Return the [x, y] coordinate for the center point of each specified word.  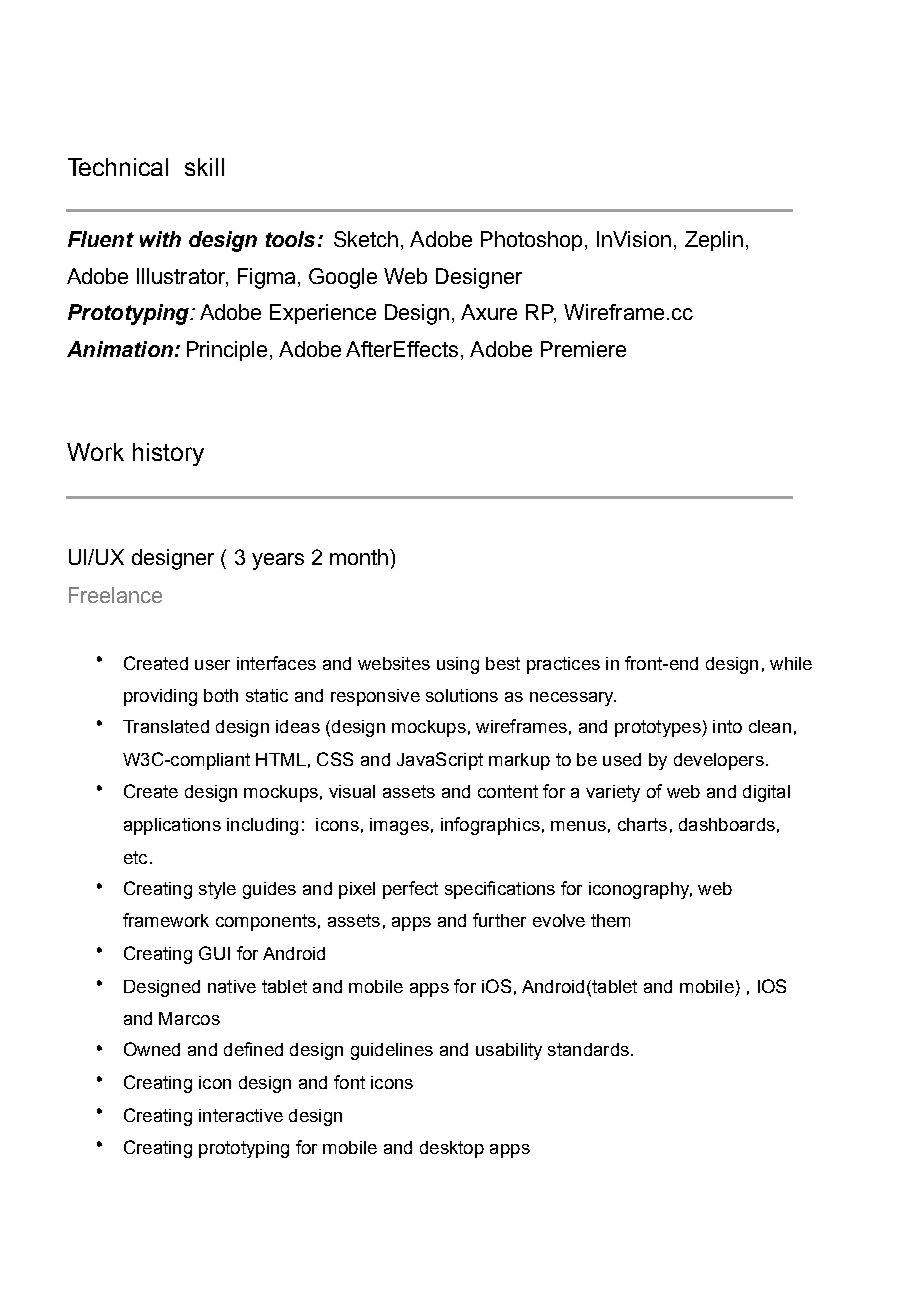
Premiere [583, 349]
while [791, 663]
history [168, 454]
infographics [490, 826]
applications [172, 826]
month [359, 557]
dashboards [727, 824]
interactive [241, 1115]
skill [204, 167]
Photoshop [531, 241]
